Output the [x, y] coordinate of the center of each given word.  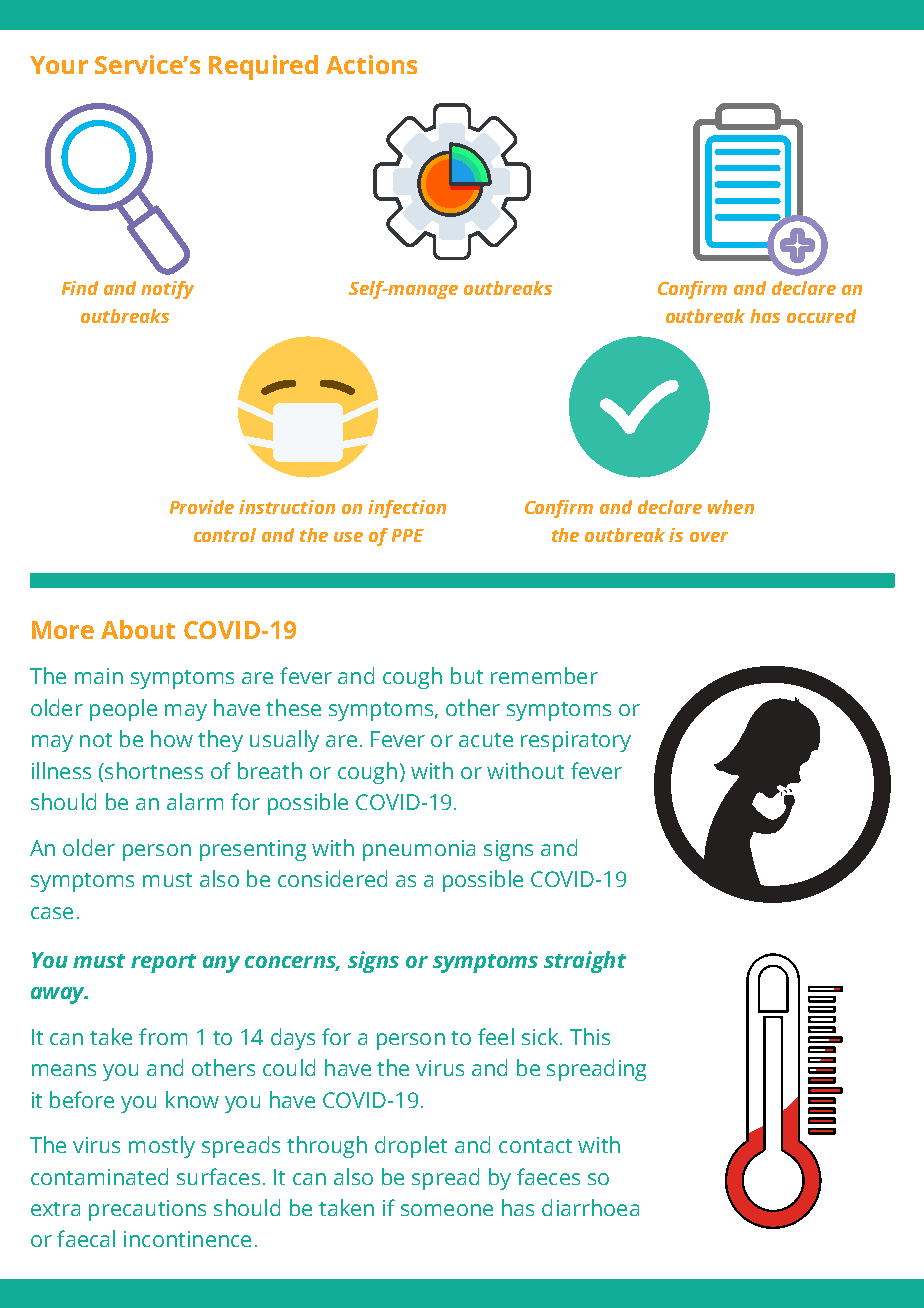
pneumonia [419, 850]
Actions [371, 64]
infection [407, 509]
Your [59, 65]
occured [821, 316]
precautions [147, 1210]
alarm [195, 801]
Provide [202, 507]
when [731, 507]
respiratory [576, 741]
